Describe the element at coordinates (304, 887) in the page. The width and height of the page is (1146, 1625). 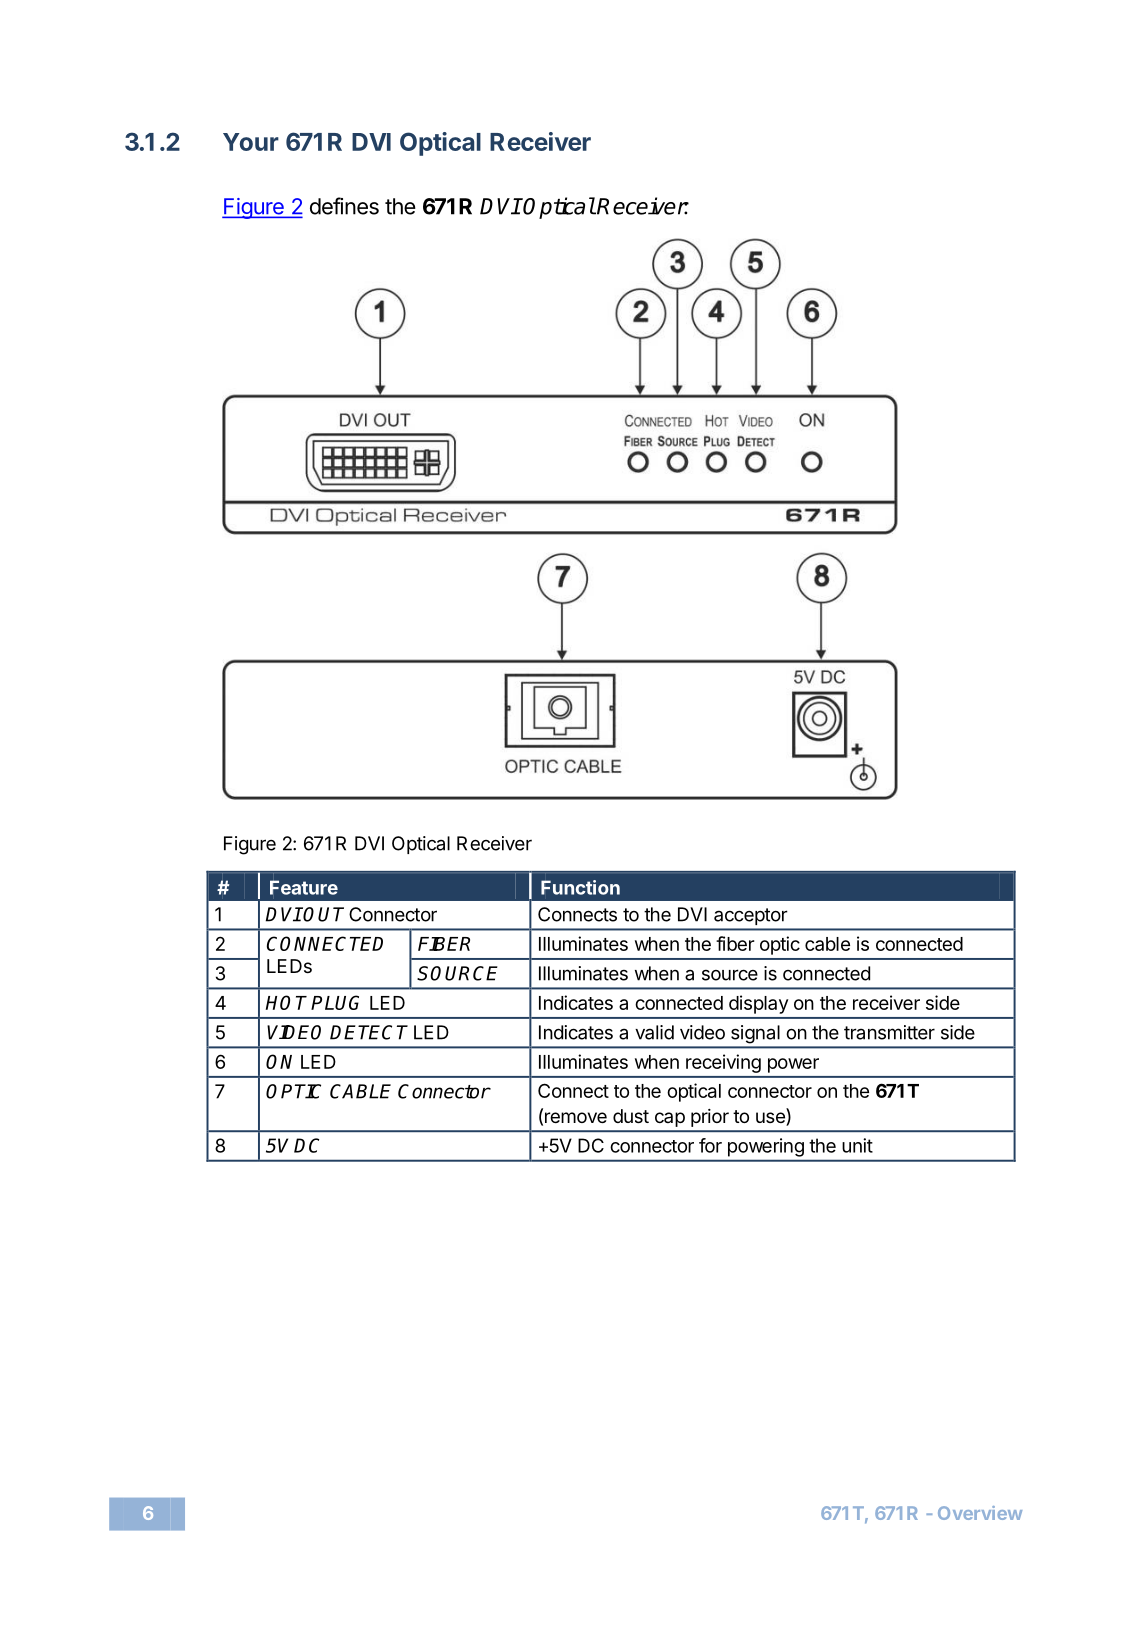
I see `Feature` at that location.
